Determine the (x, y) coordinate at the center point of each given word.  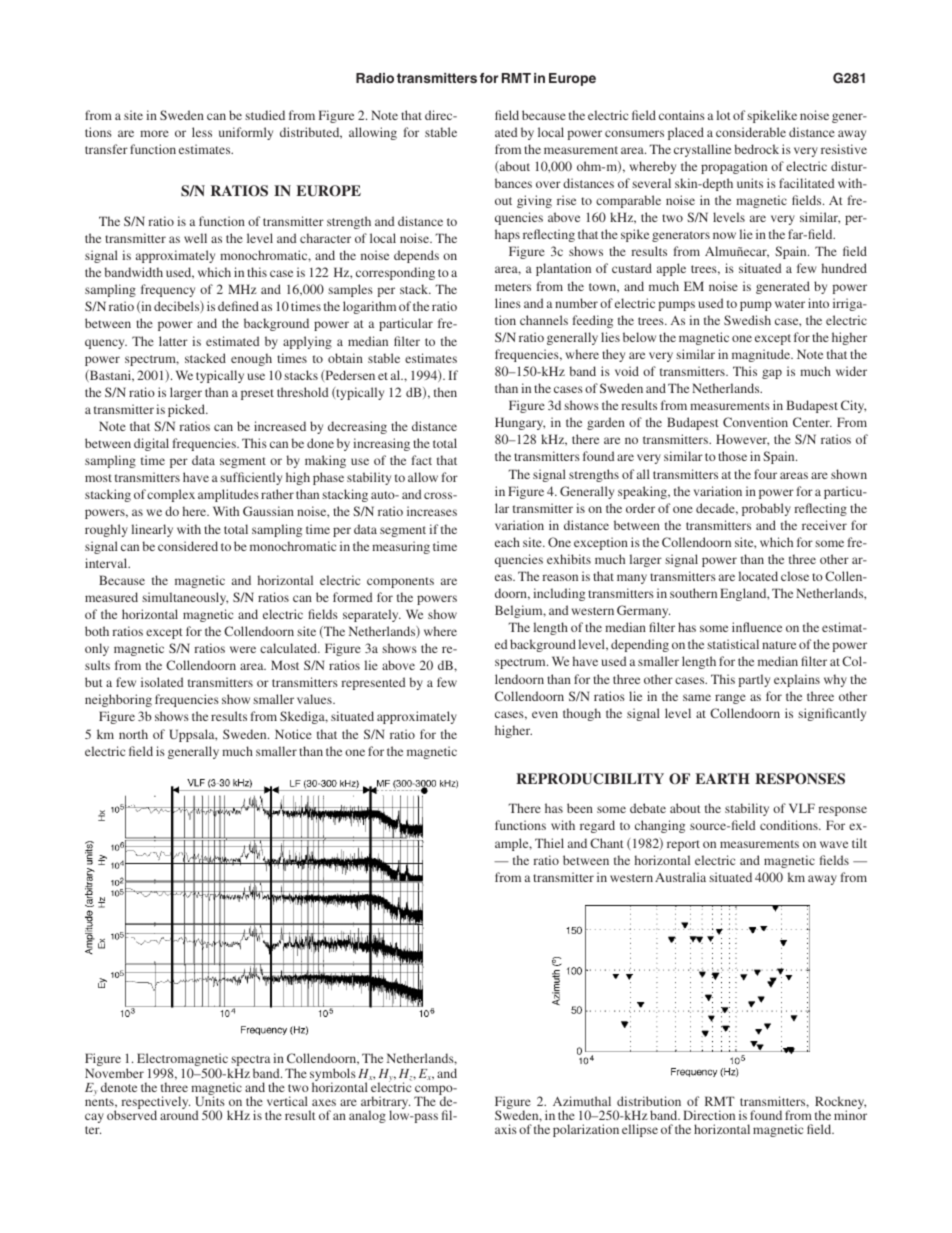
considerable (751, 132)
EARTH (722, 778)
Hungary (520, 423)
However (742, 440)
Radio (375, 78)
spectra (250, 1062)
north (133, 734)
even (545, 714)
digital (151, 444)
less (202, 132)
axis (506, 1129)
